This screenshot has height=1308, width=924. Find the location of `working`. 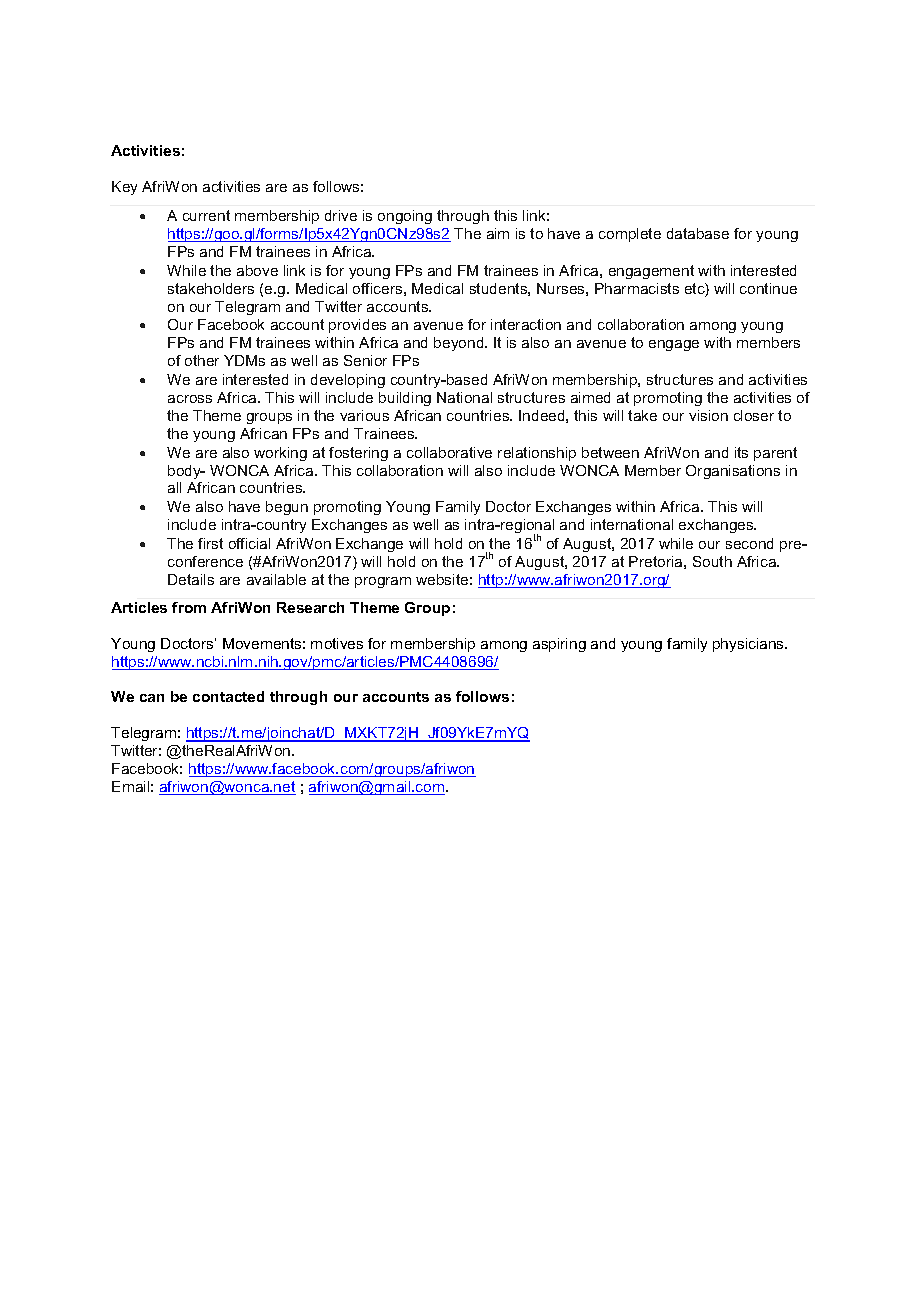

working is located at coordinates (280, 454).
